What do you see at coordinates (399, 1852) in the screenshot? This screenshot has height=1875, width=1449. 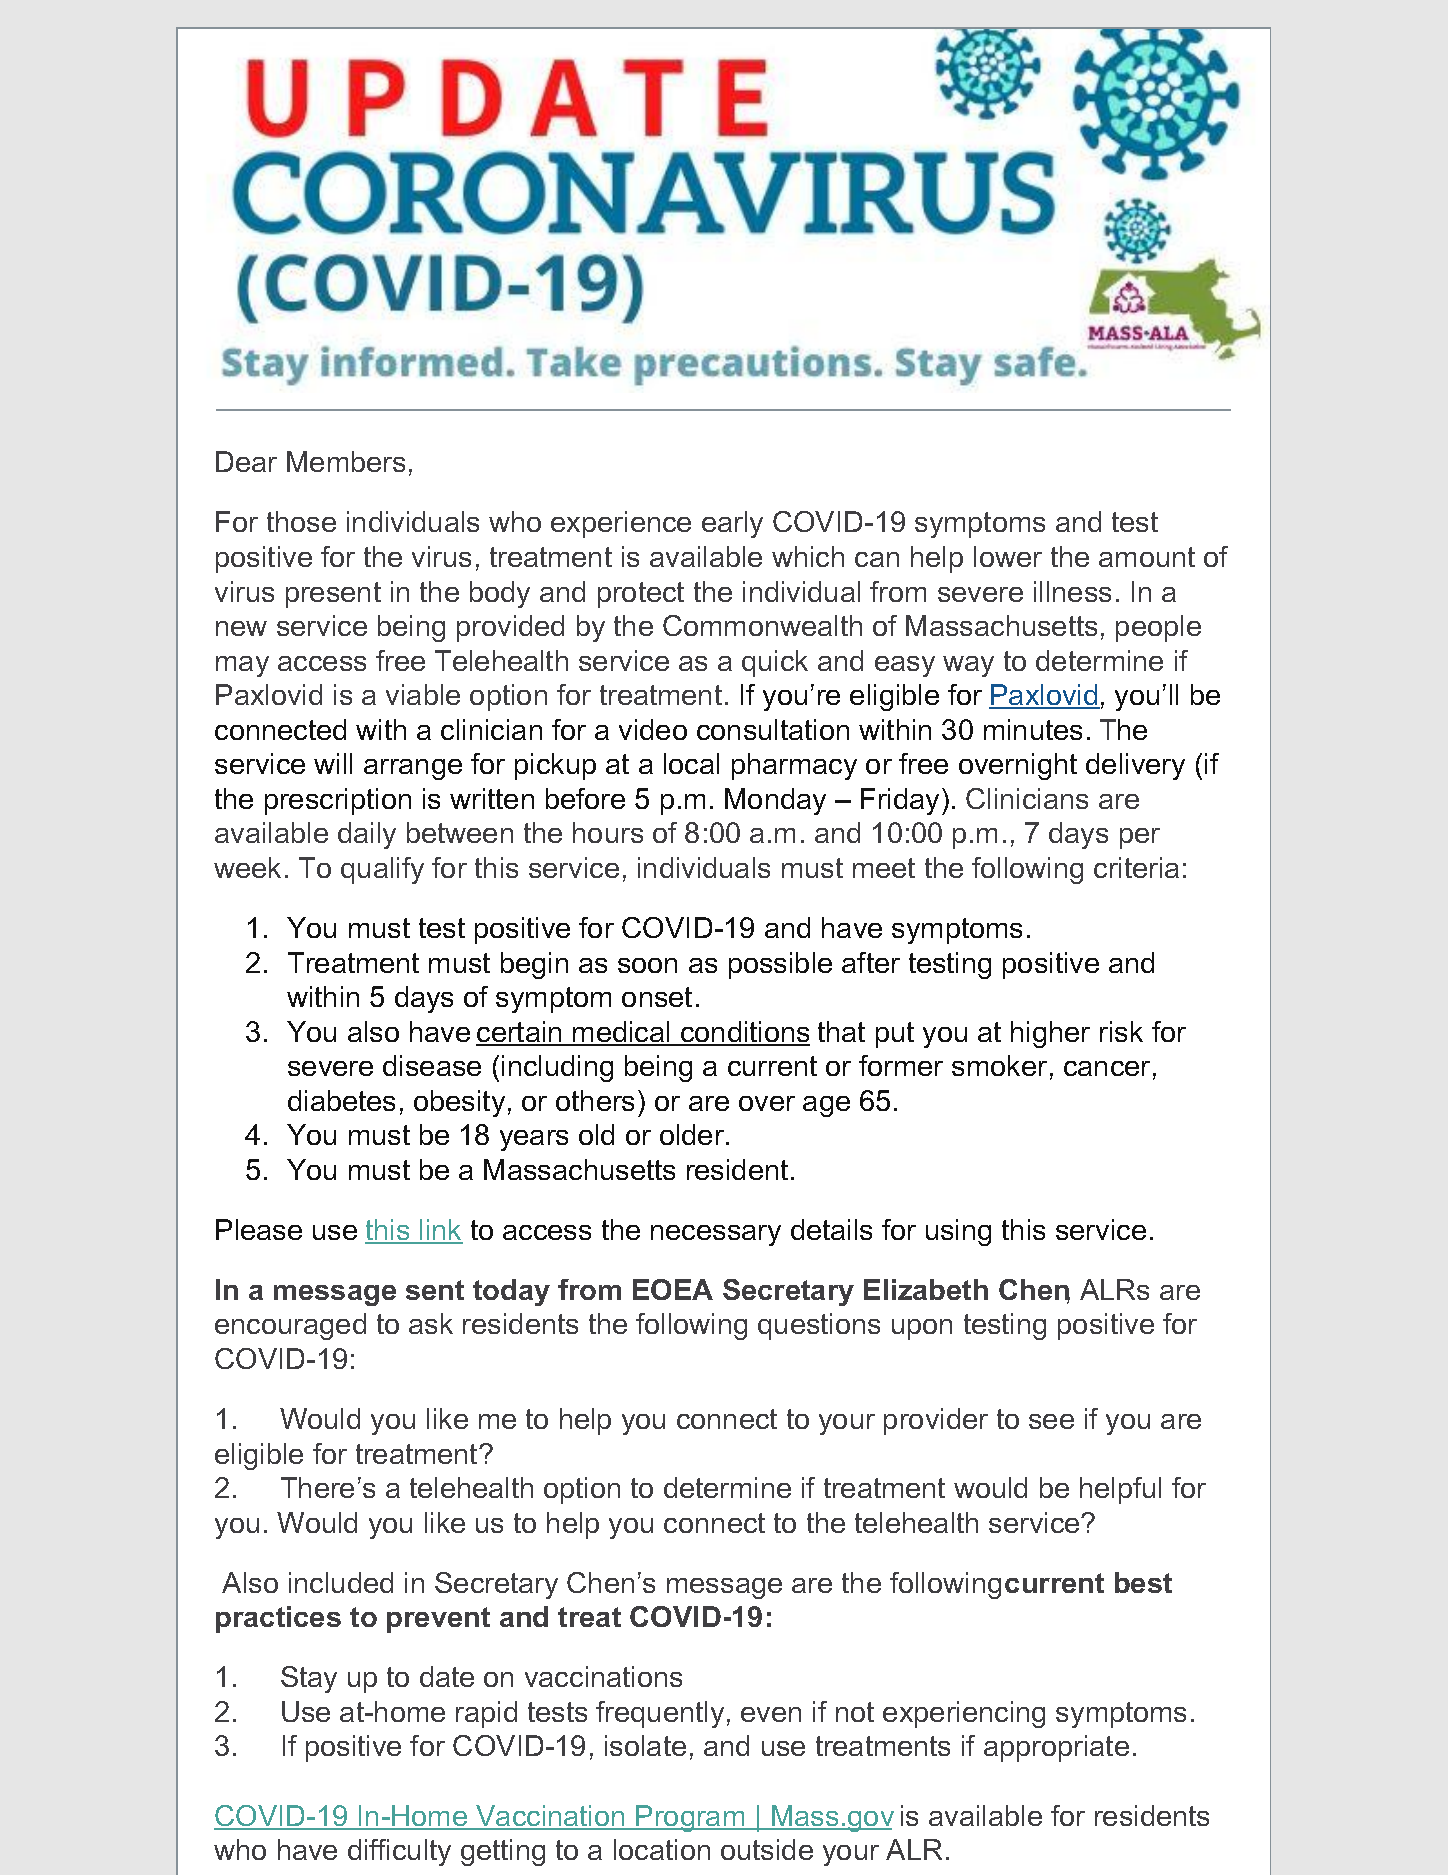 I see `difficulty` at bounding box center [399, 1852].
